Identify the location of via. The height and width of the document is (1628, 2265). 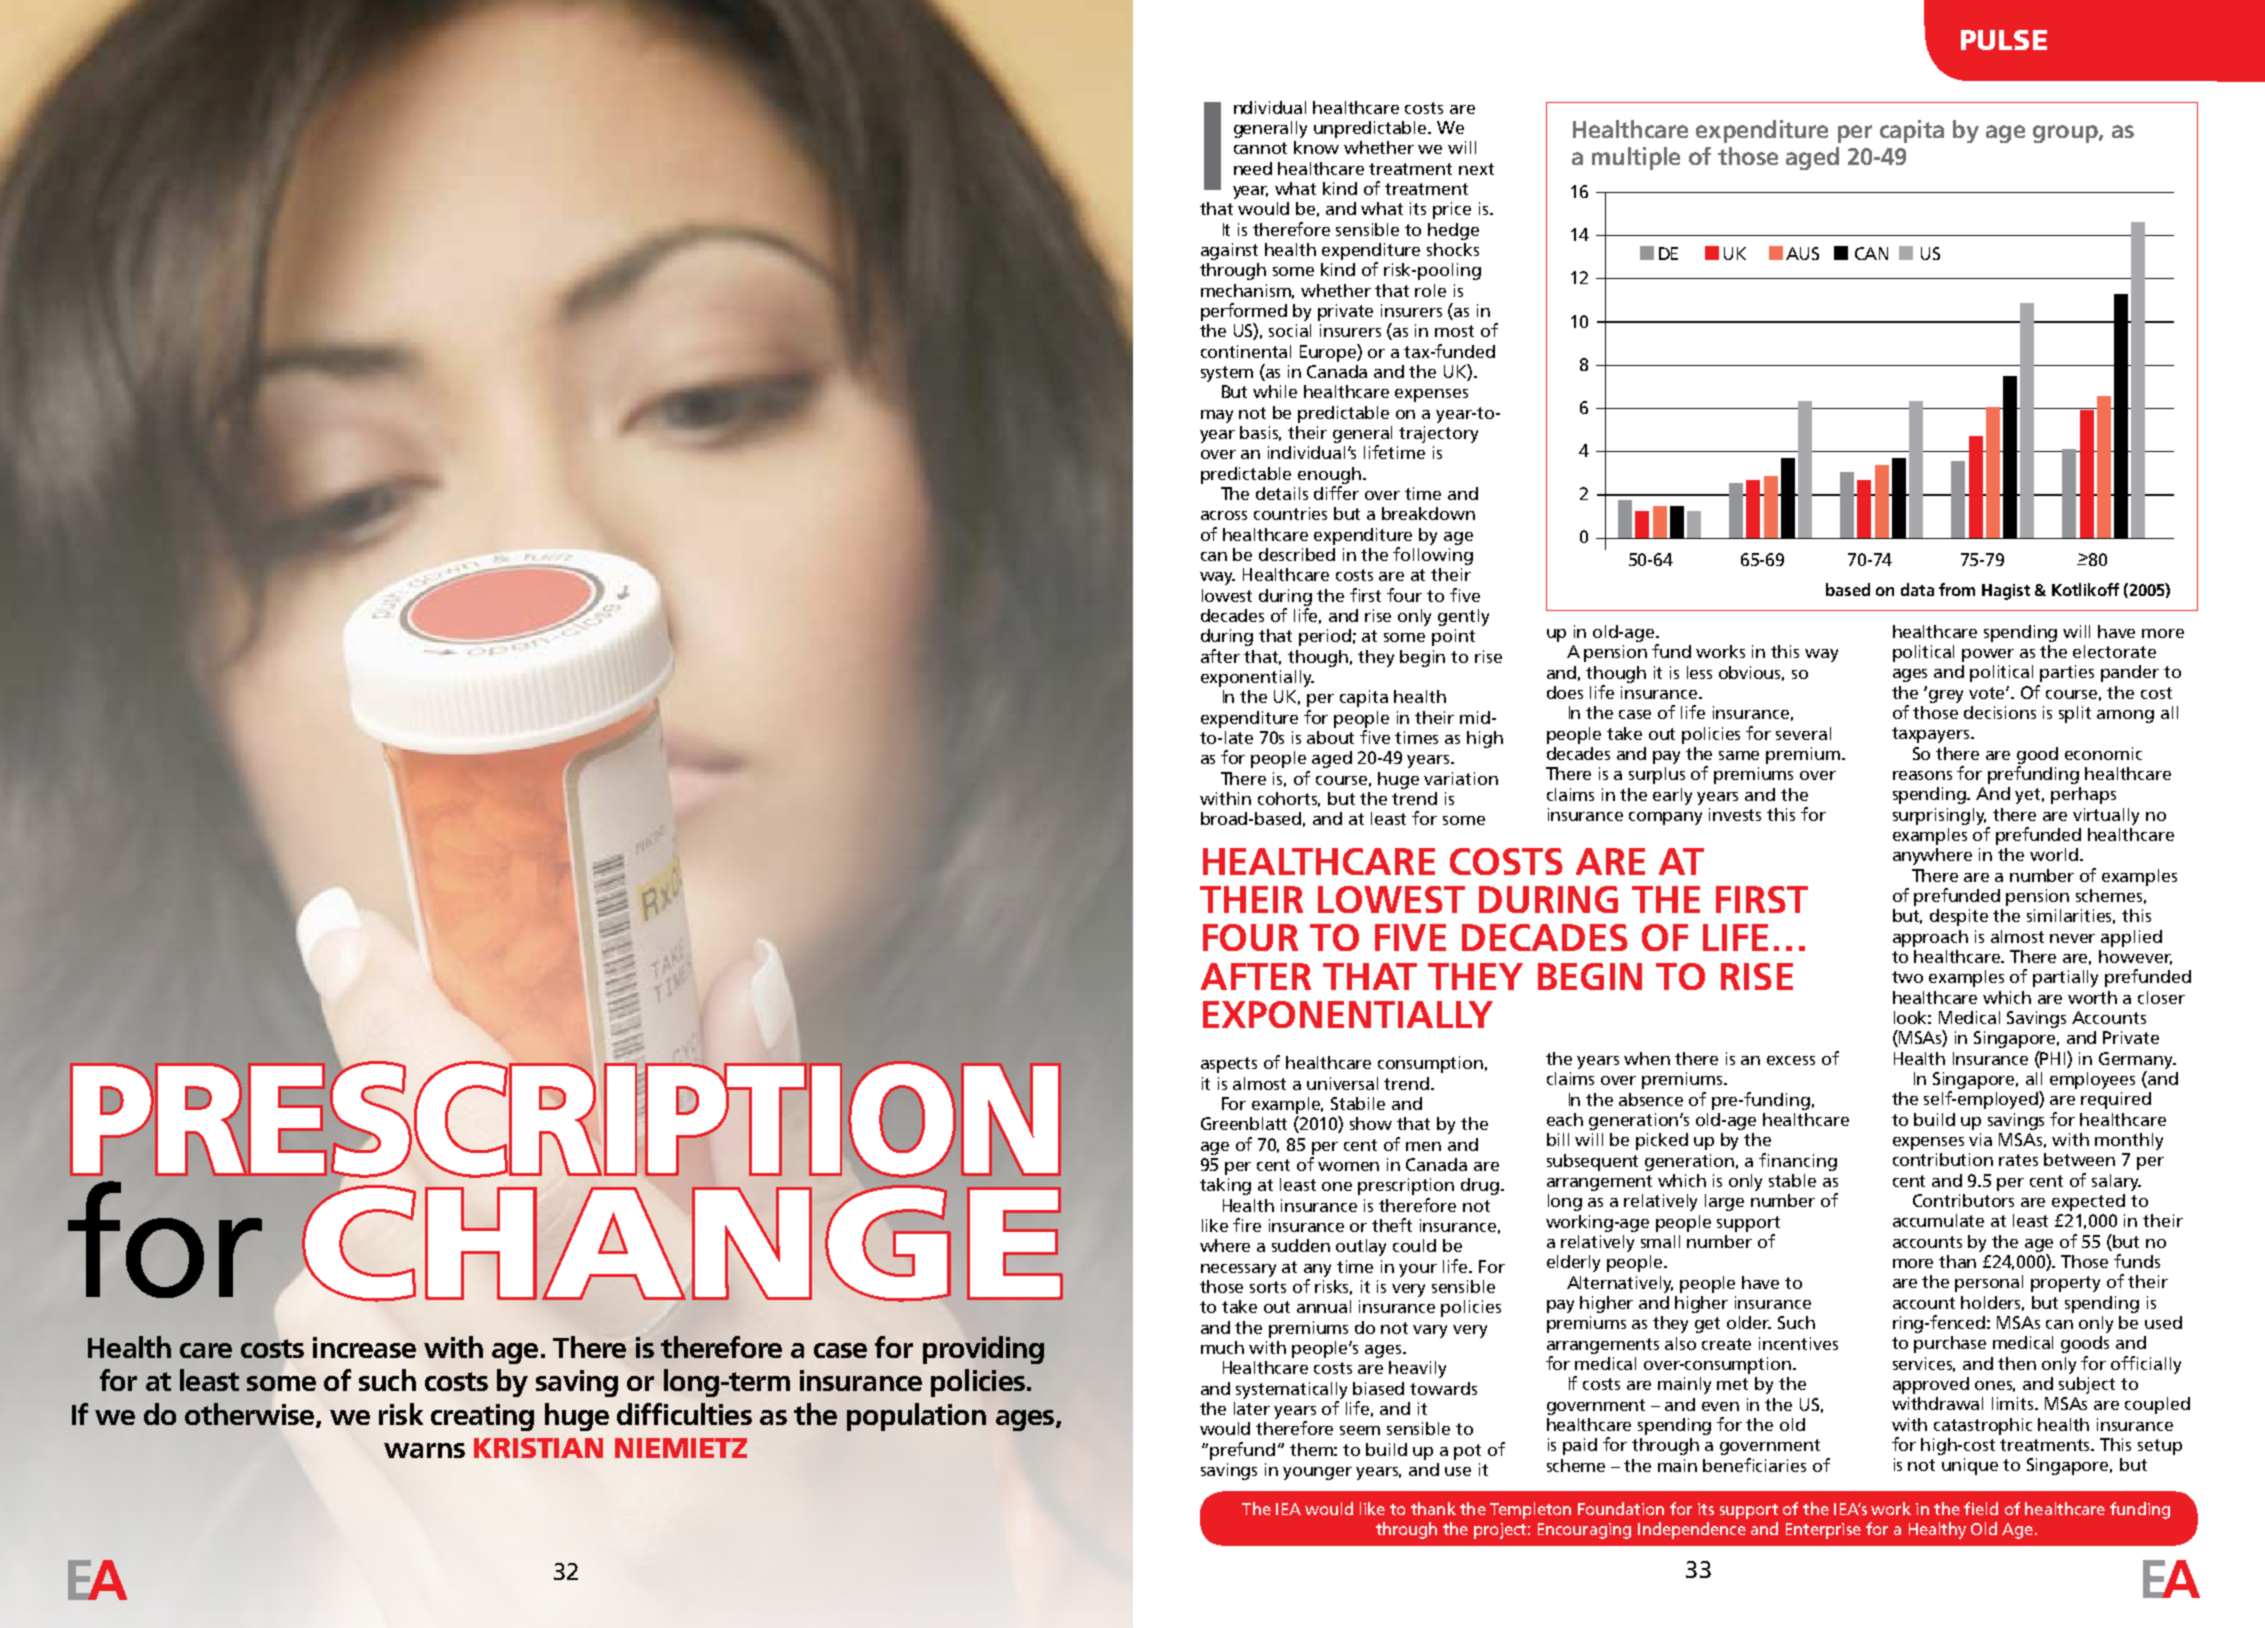
(1980, 1139).
